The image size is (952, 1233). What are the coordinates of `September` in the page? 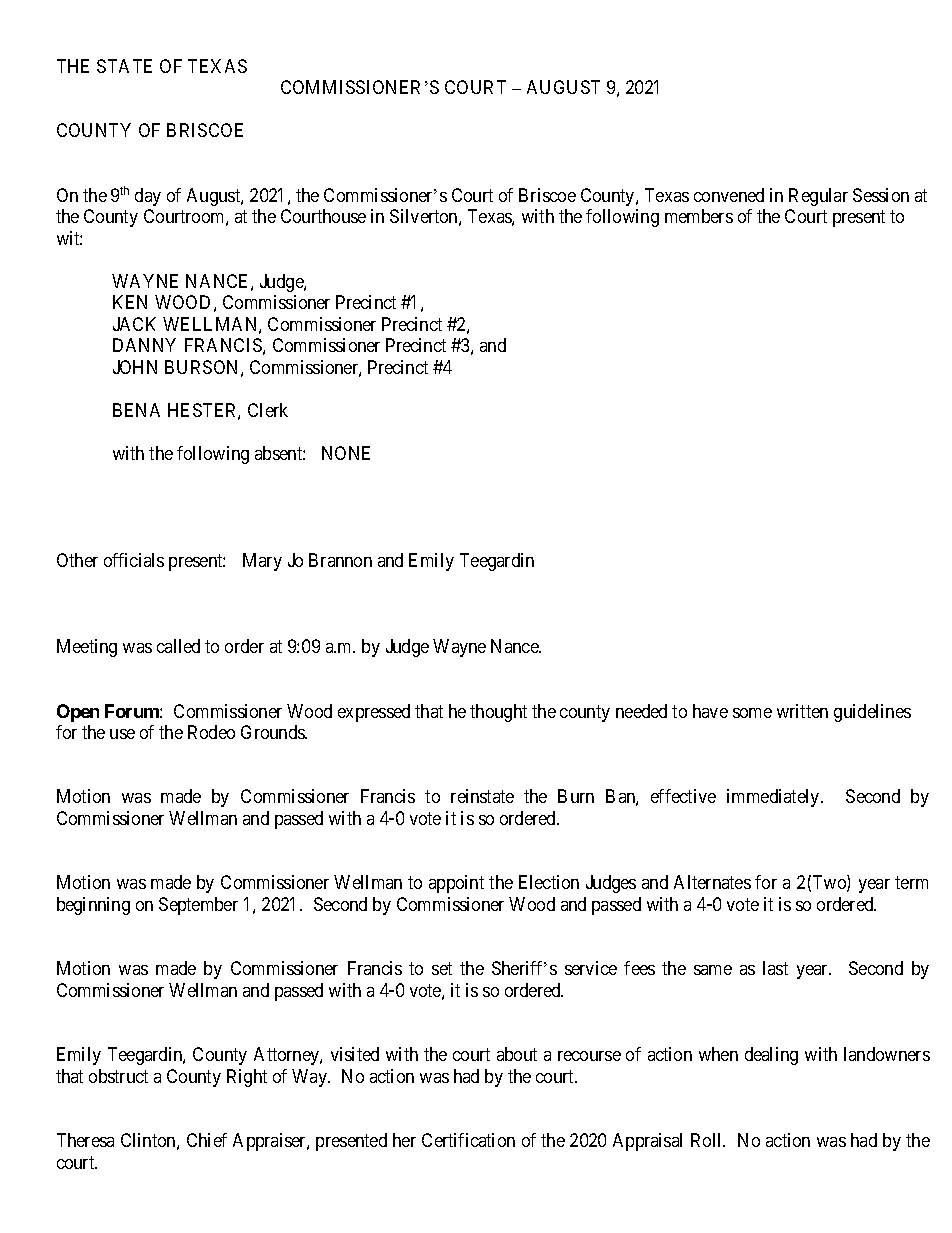 It's located at (198, 906).
